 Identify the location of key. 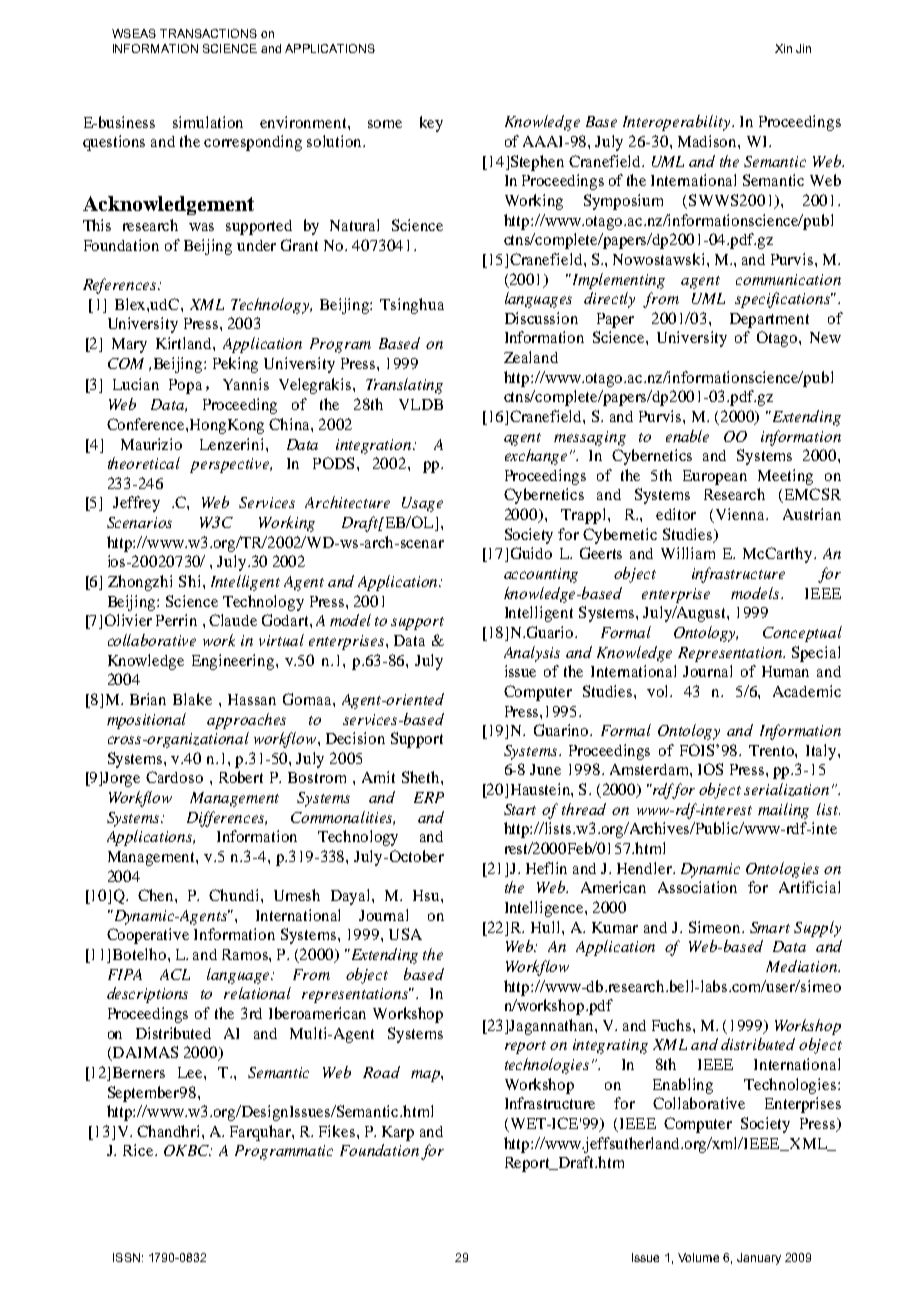
(431, 124).
